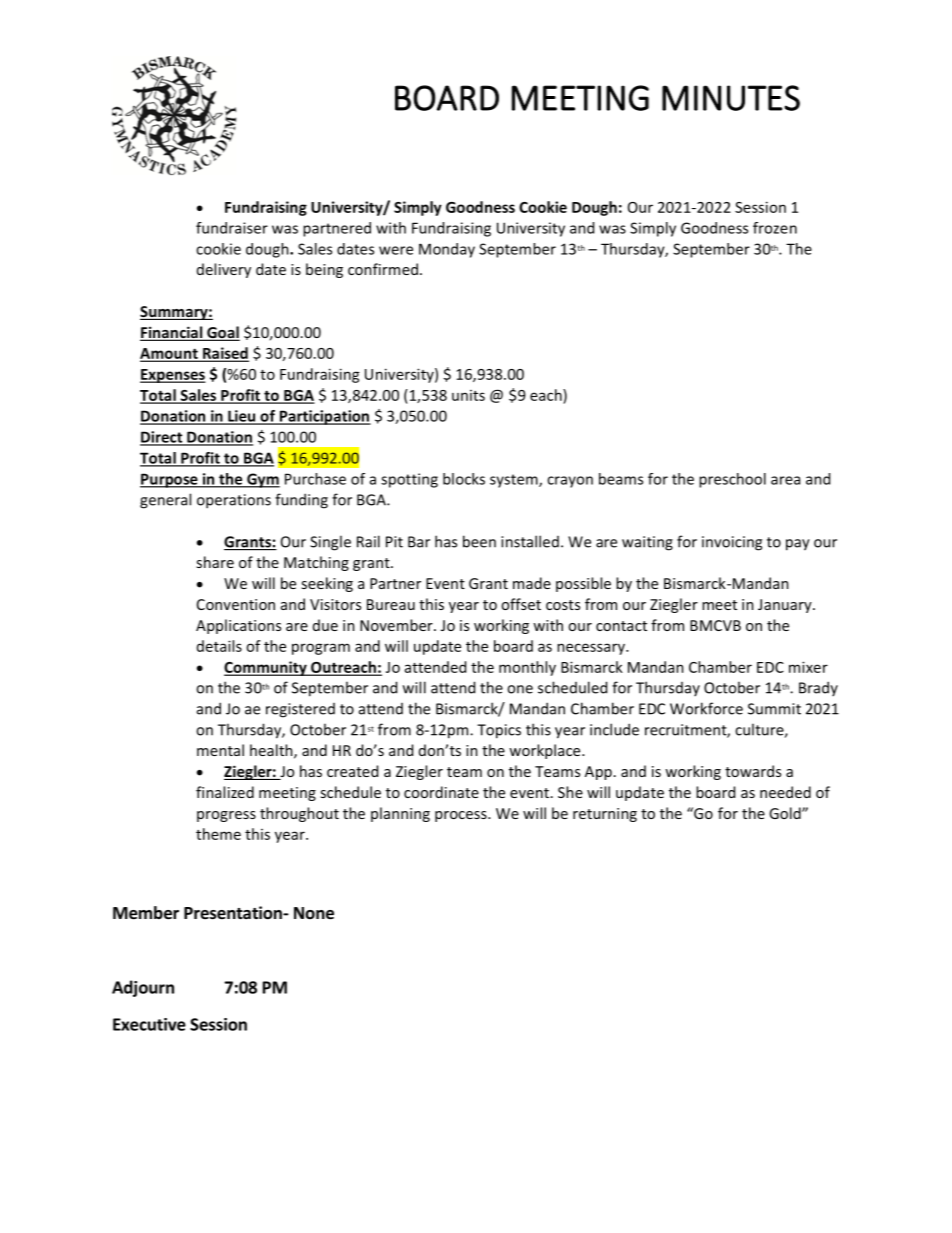 Image resolution: width=952 pixels, height=1233 pixels. I want to click on towards, so click(753, 771).
